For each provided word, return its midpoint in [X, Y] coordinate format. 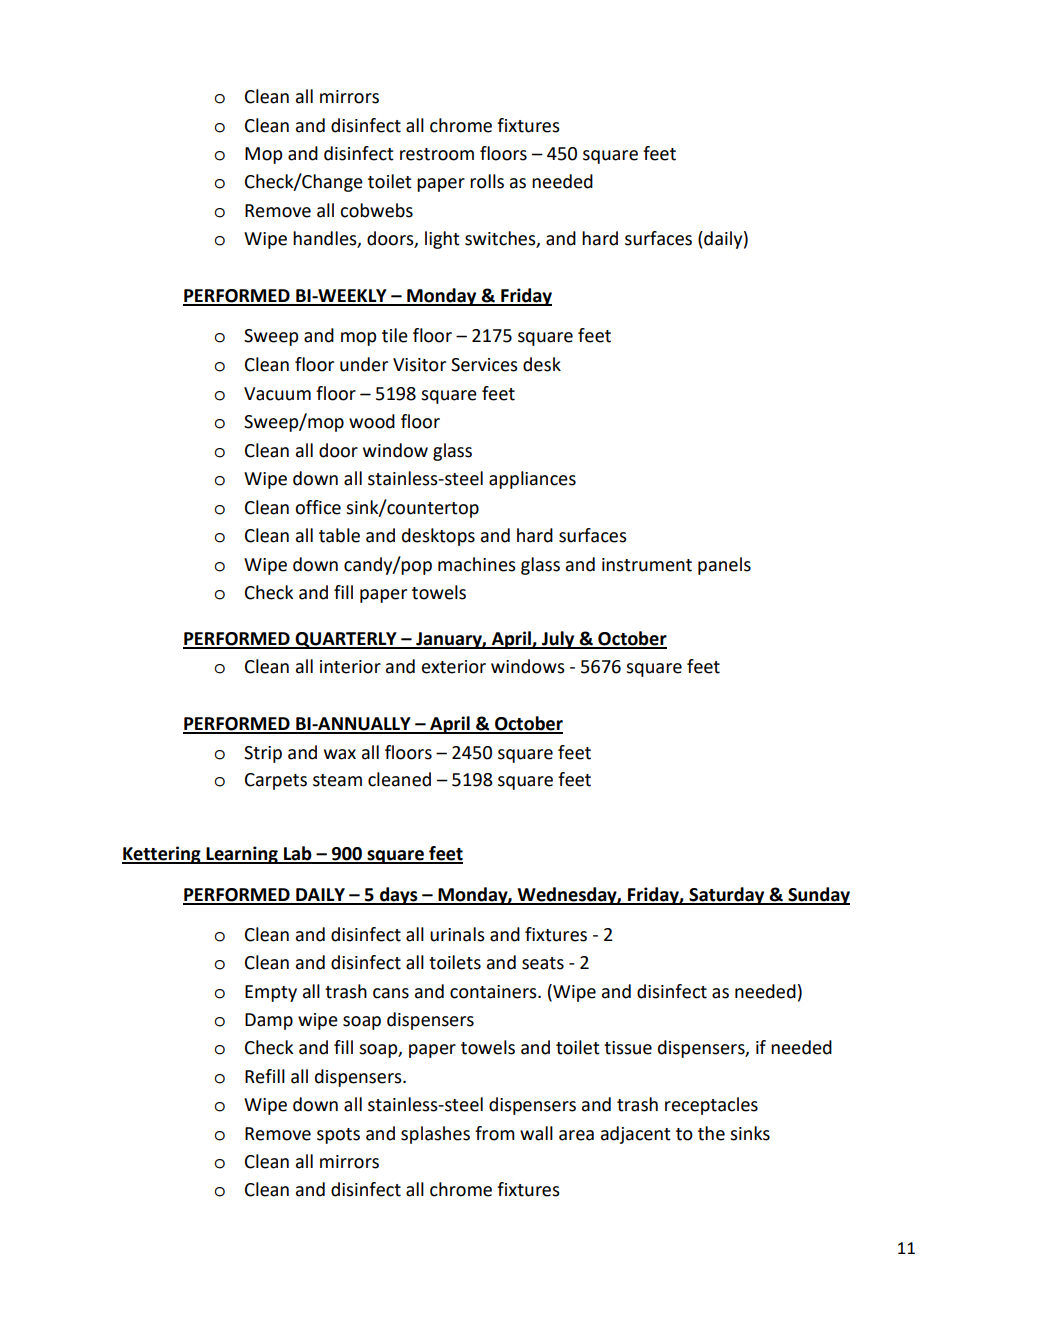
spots [338, 1136]
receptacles [711, 1106]
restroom [437, 154]
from [495, 1133]
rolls [487, 181]
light [442, 240]
